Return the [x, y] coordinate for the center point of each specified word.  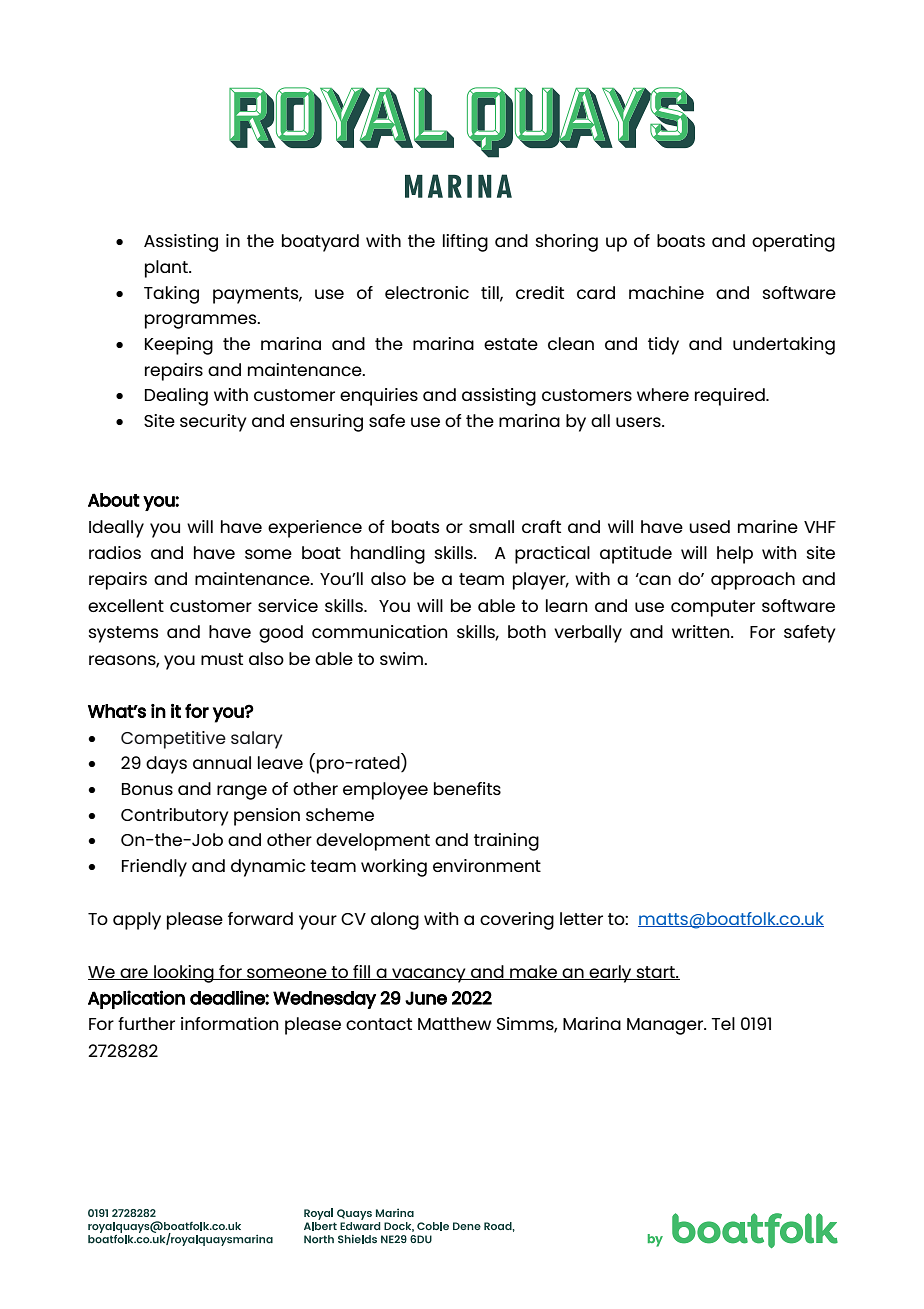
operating [793, 243]
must [222, 659]
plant [167, 269]
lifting [465, 243]
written [702, 631]
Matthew [454, 1023]
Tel [723, 1023]
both [527, 631]
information [230, 1023]
